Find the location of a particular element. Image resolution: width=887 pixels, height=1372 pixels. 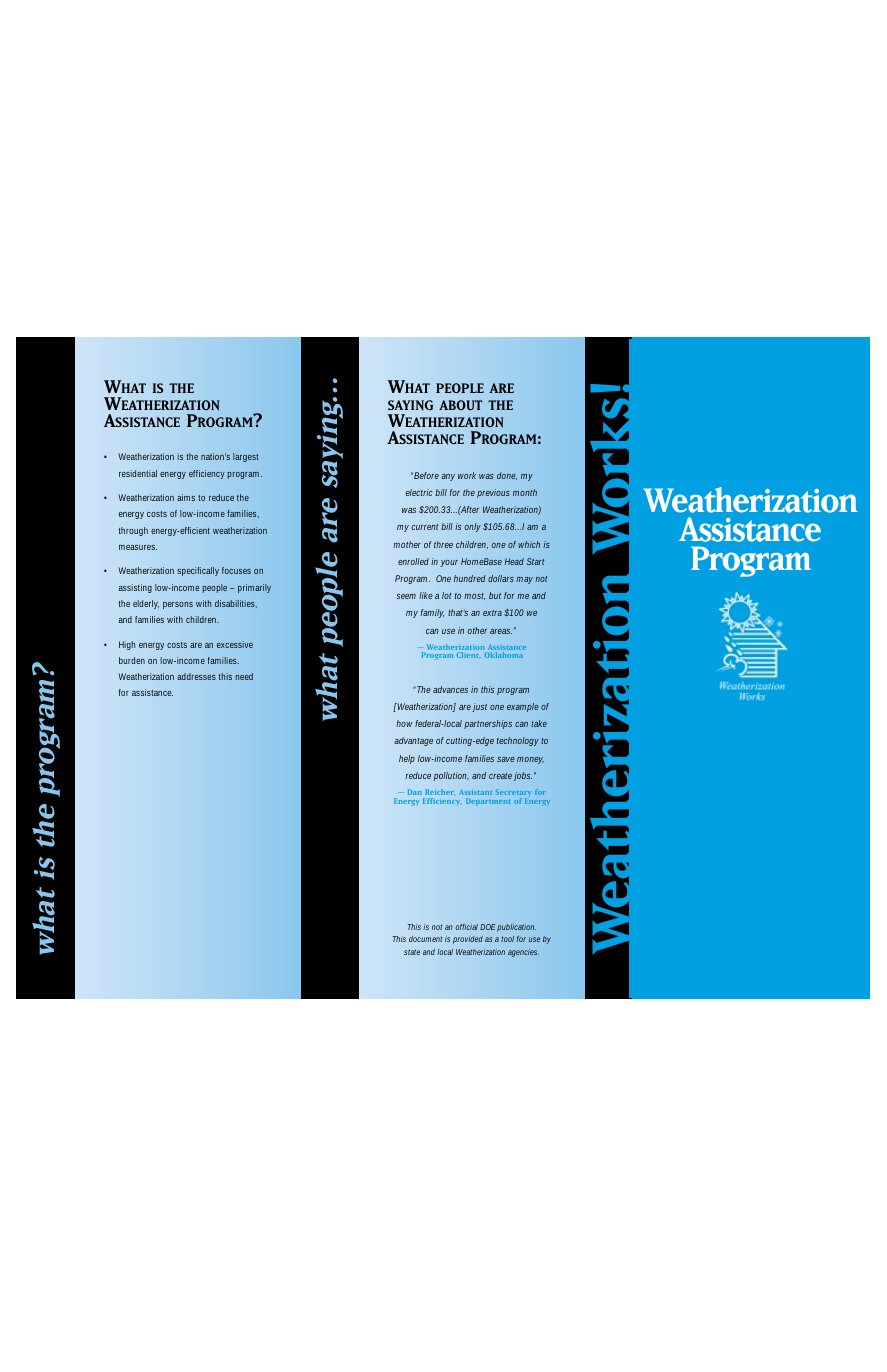

seem is located at coordinates (406, 596).
